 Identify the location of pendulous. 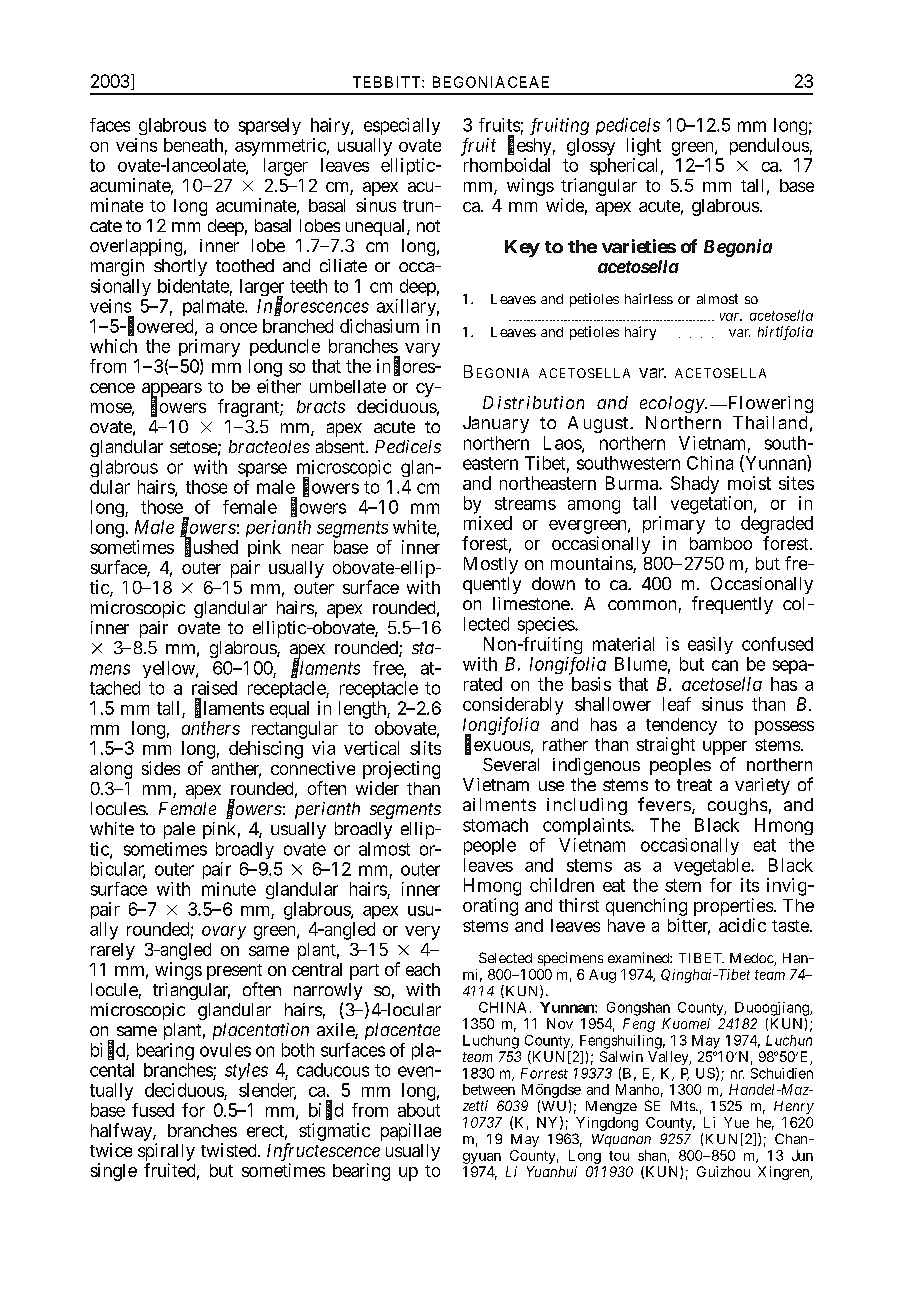
(769, 146).
